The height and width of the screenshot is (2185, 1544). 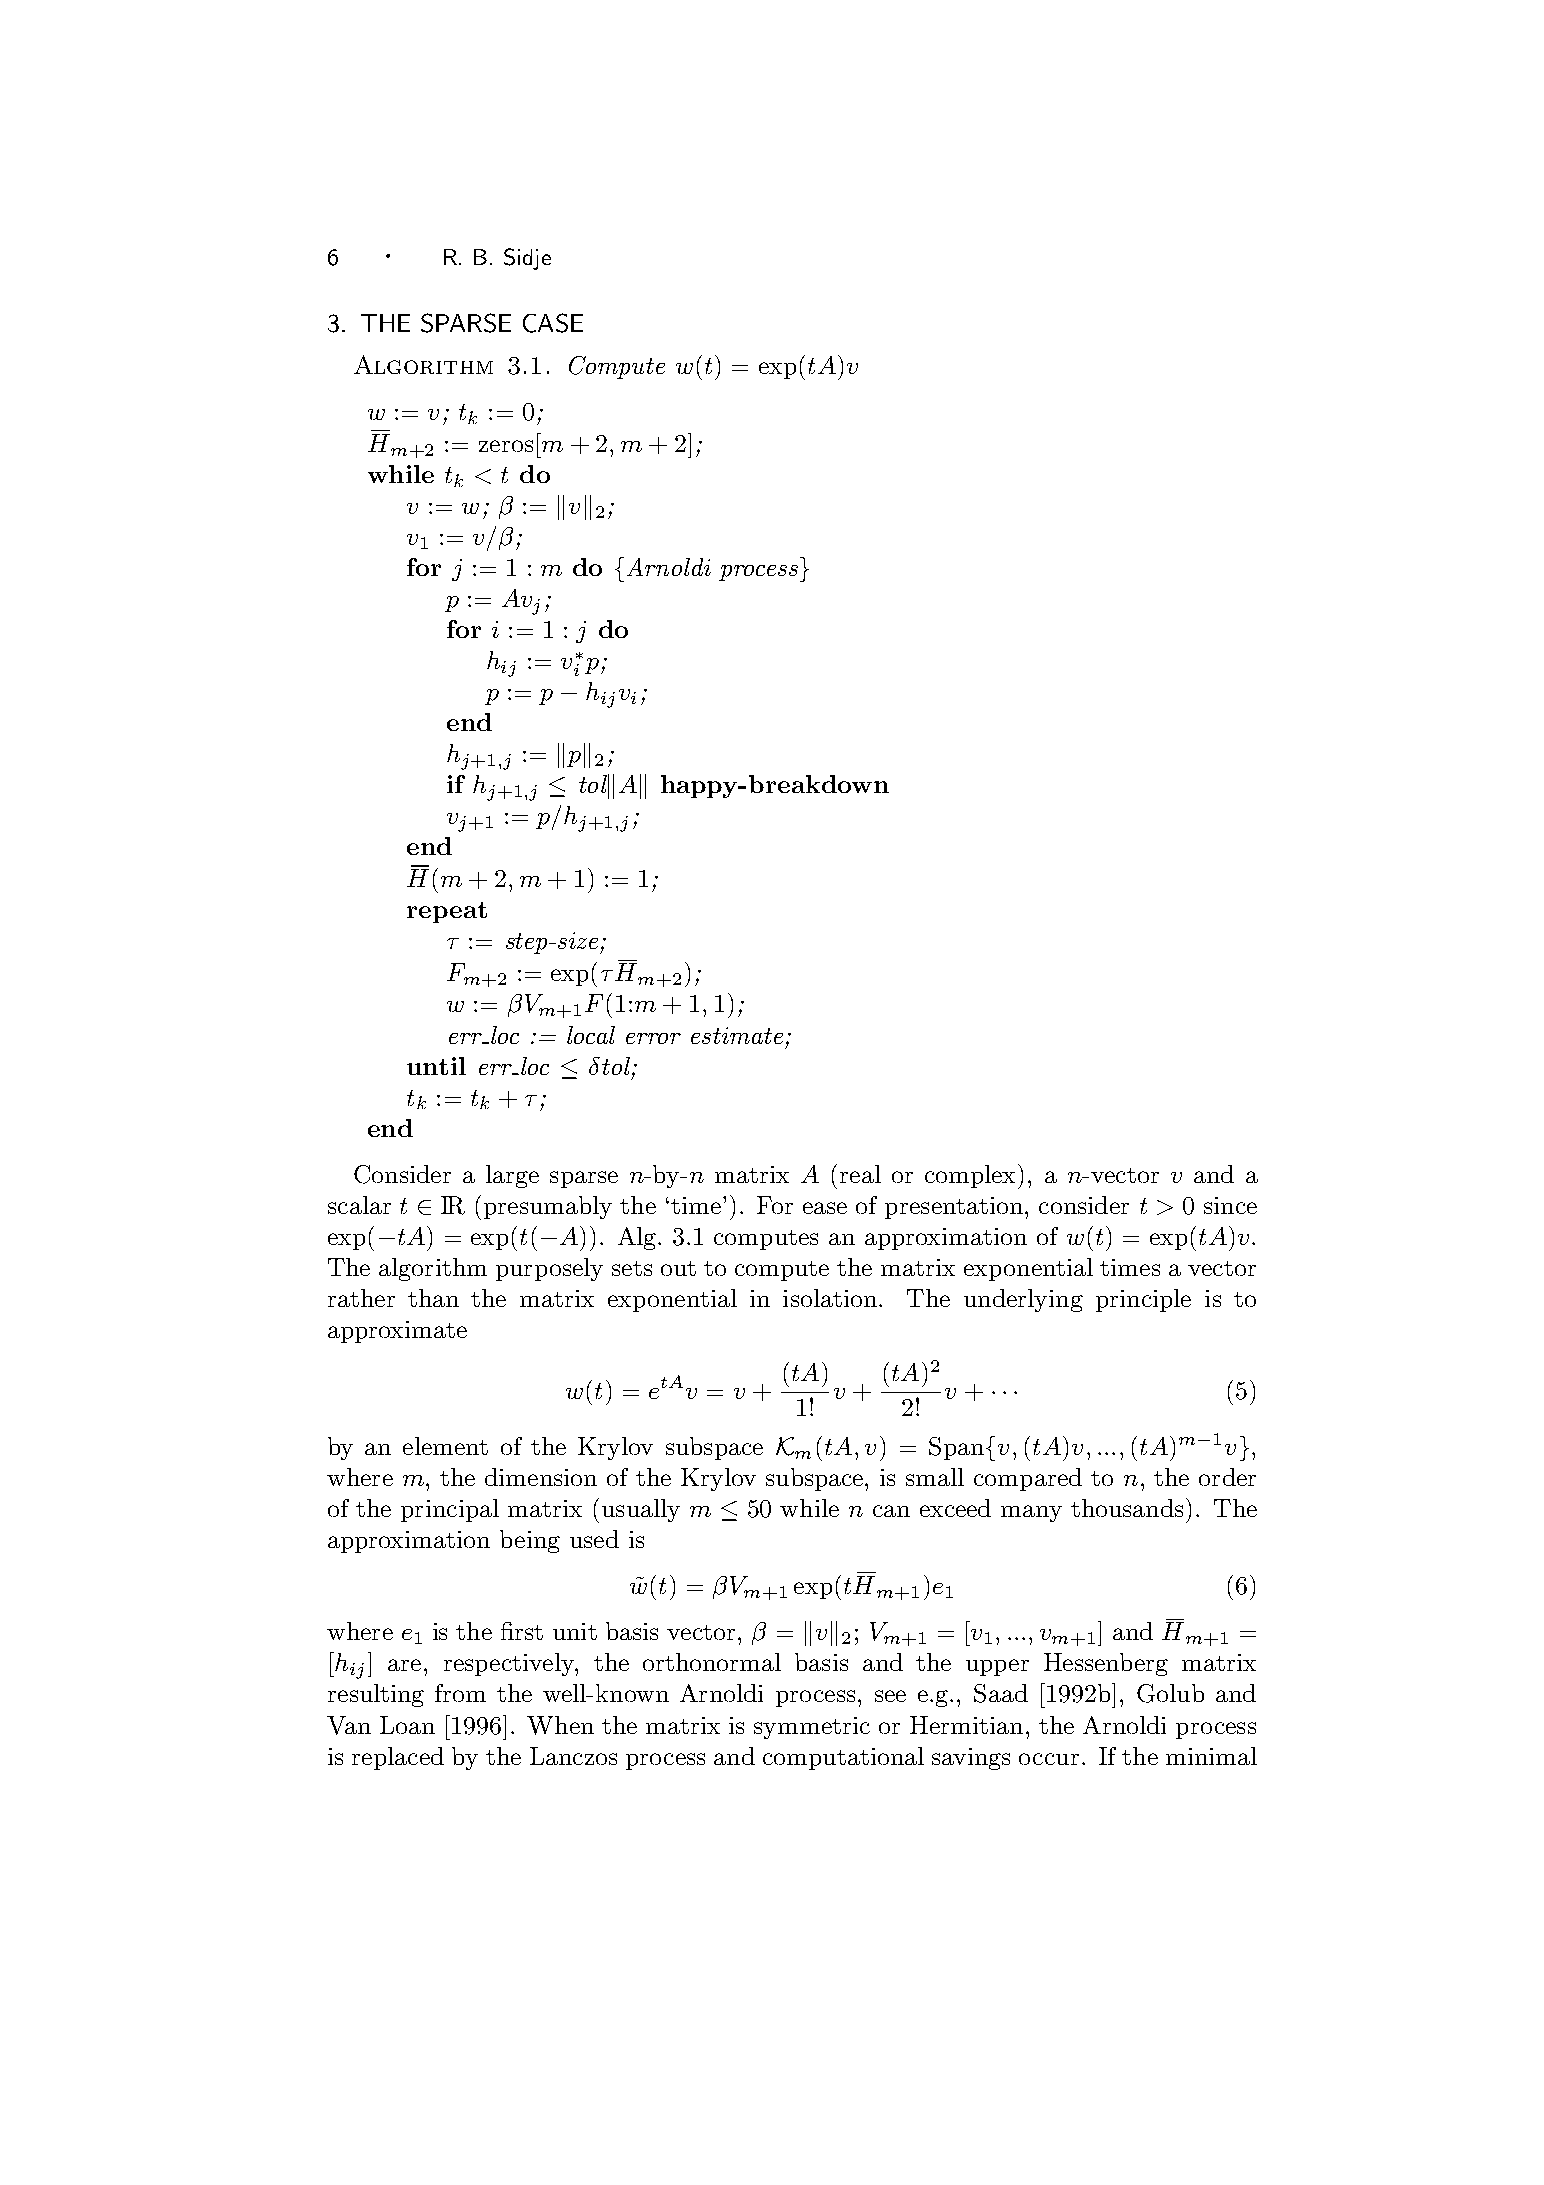 What do you see at coordinates (460, 1693) in the screenshot?
I see `from` at bounding box center [460, 1693].
